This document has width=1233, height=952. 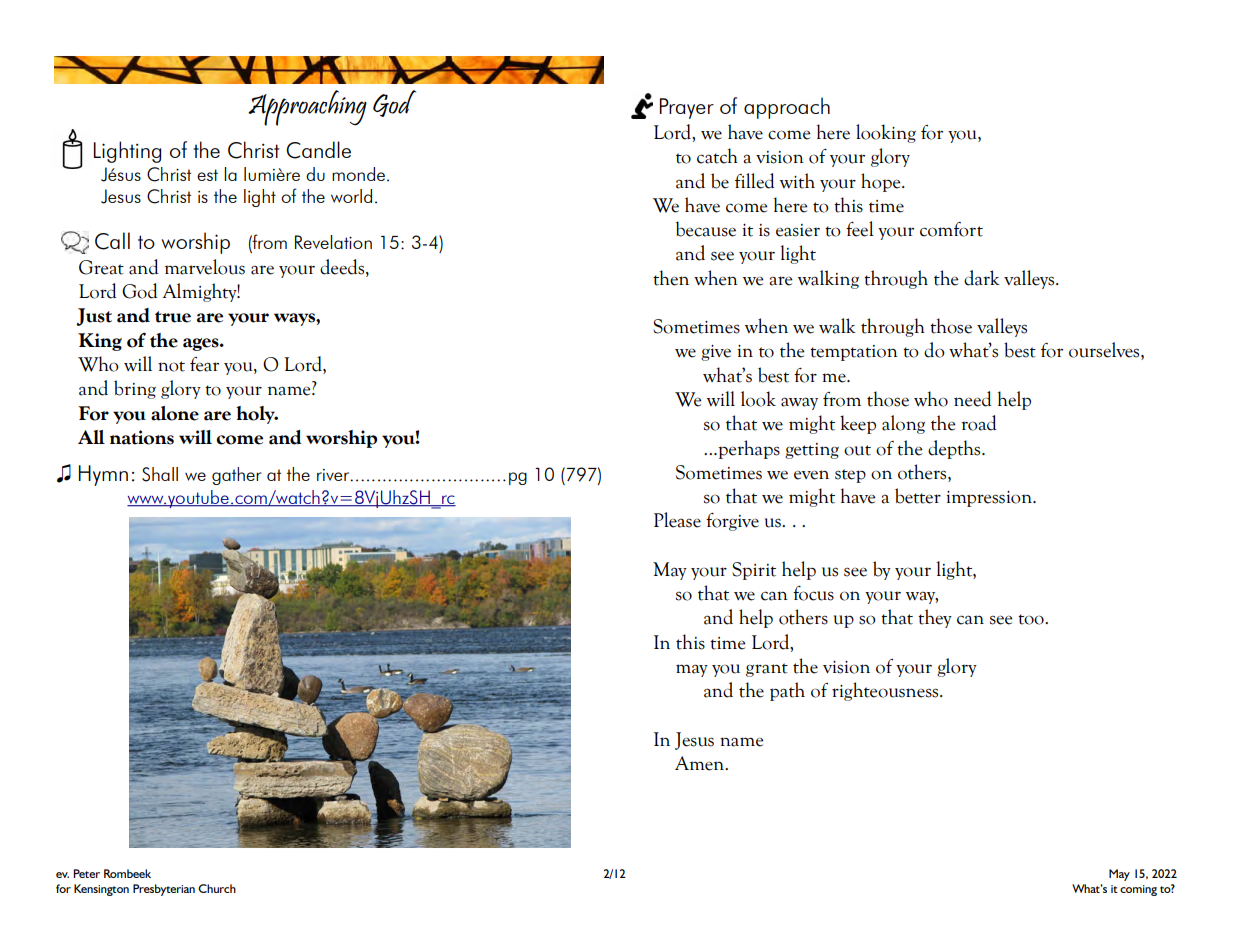 What do you see at coordinates (358, 174) in the document?
I see `monde` at bounding box center [358, 174].
